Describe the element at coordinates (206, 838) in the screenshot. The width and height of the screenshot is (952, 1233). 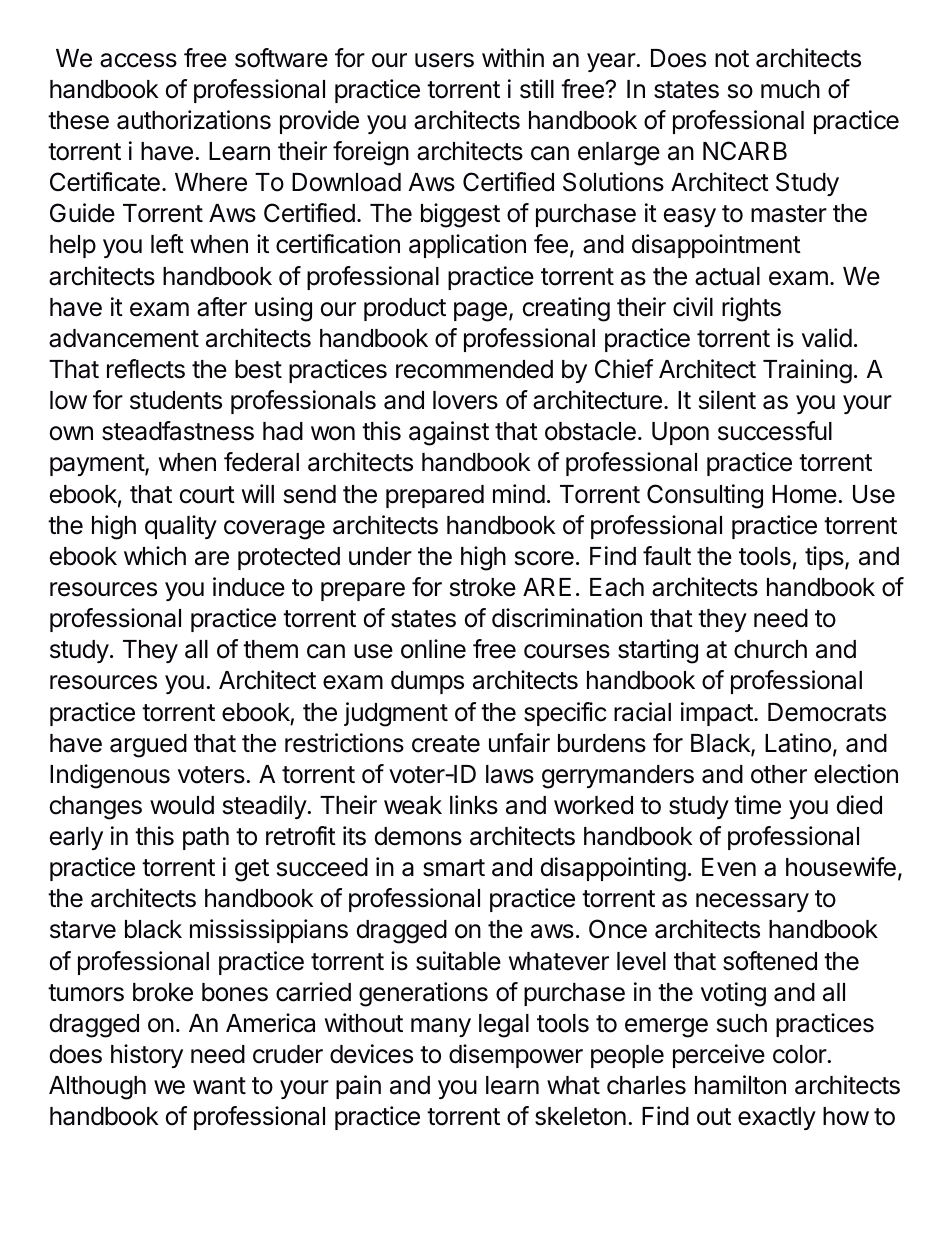
I see `path` at that location.
